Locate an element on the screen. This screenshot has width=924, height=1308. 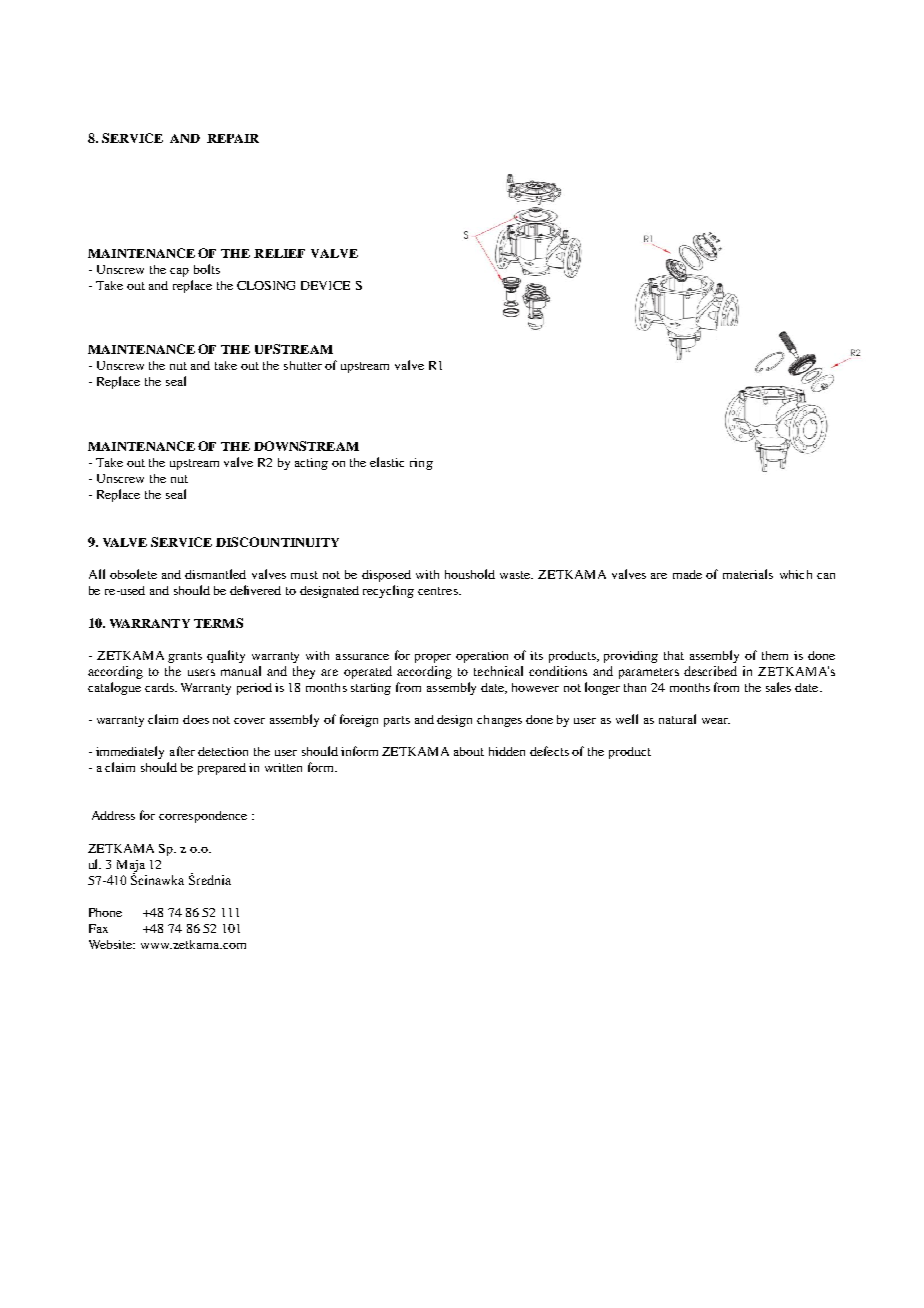
RELIEF is located at coordinates (279, 253).
